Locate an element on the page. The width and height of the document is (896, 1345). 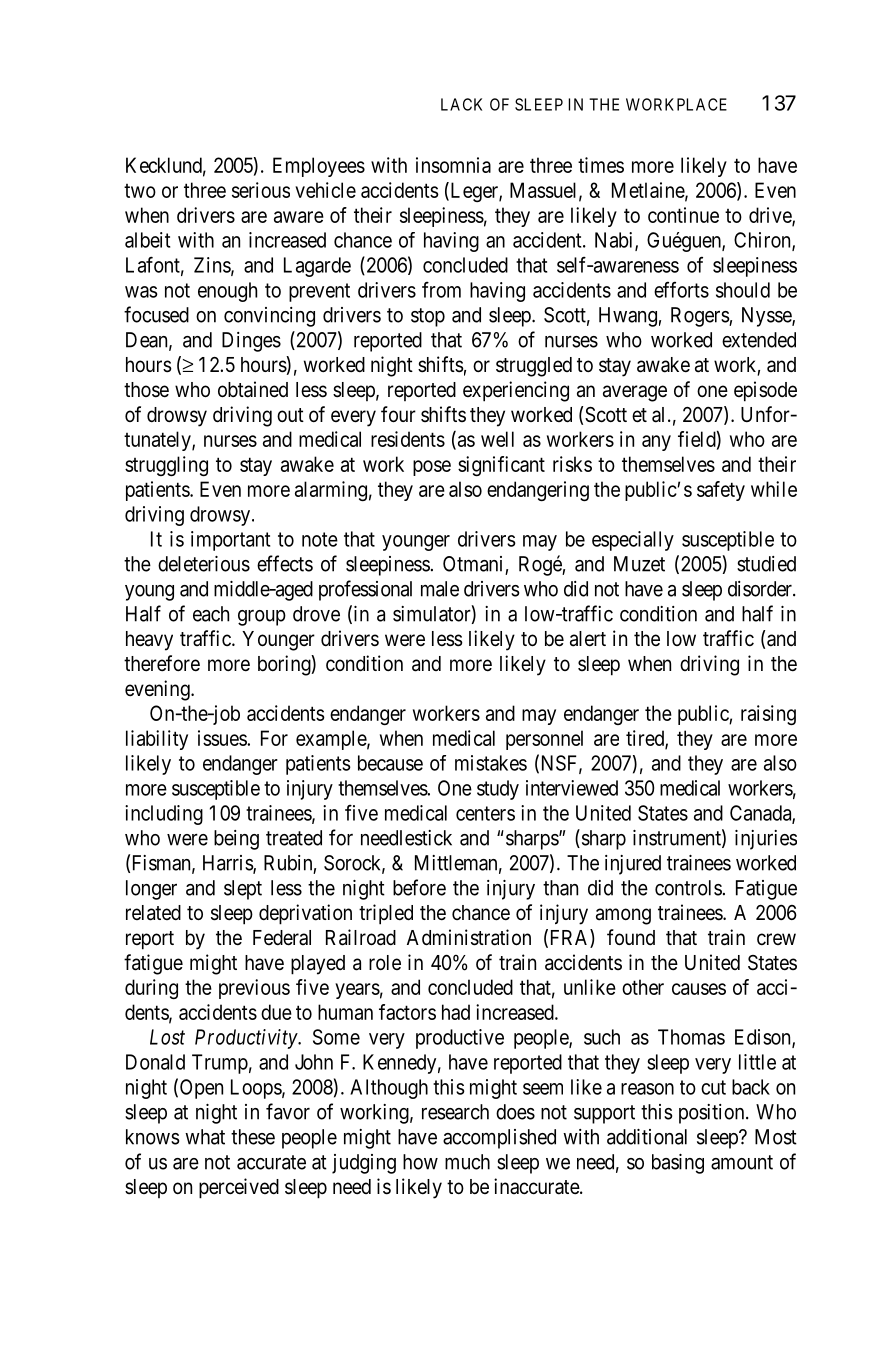
each is located at coordinates (211, 614).
